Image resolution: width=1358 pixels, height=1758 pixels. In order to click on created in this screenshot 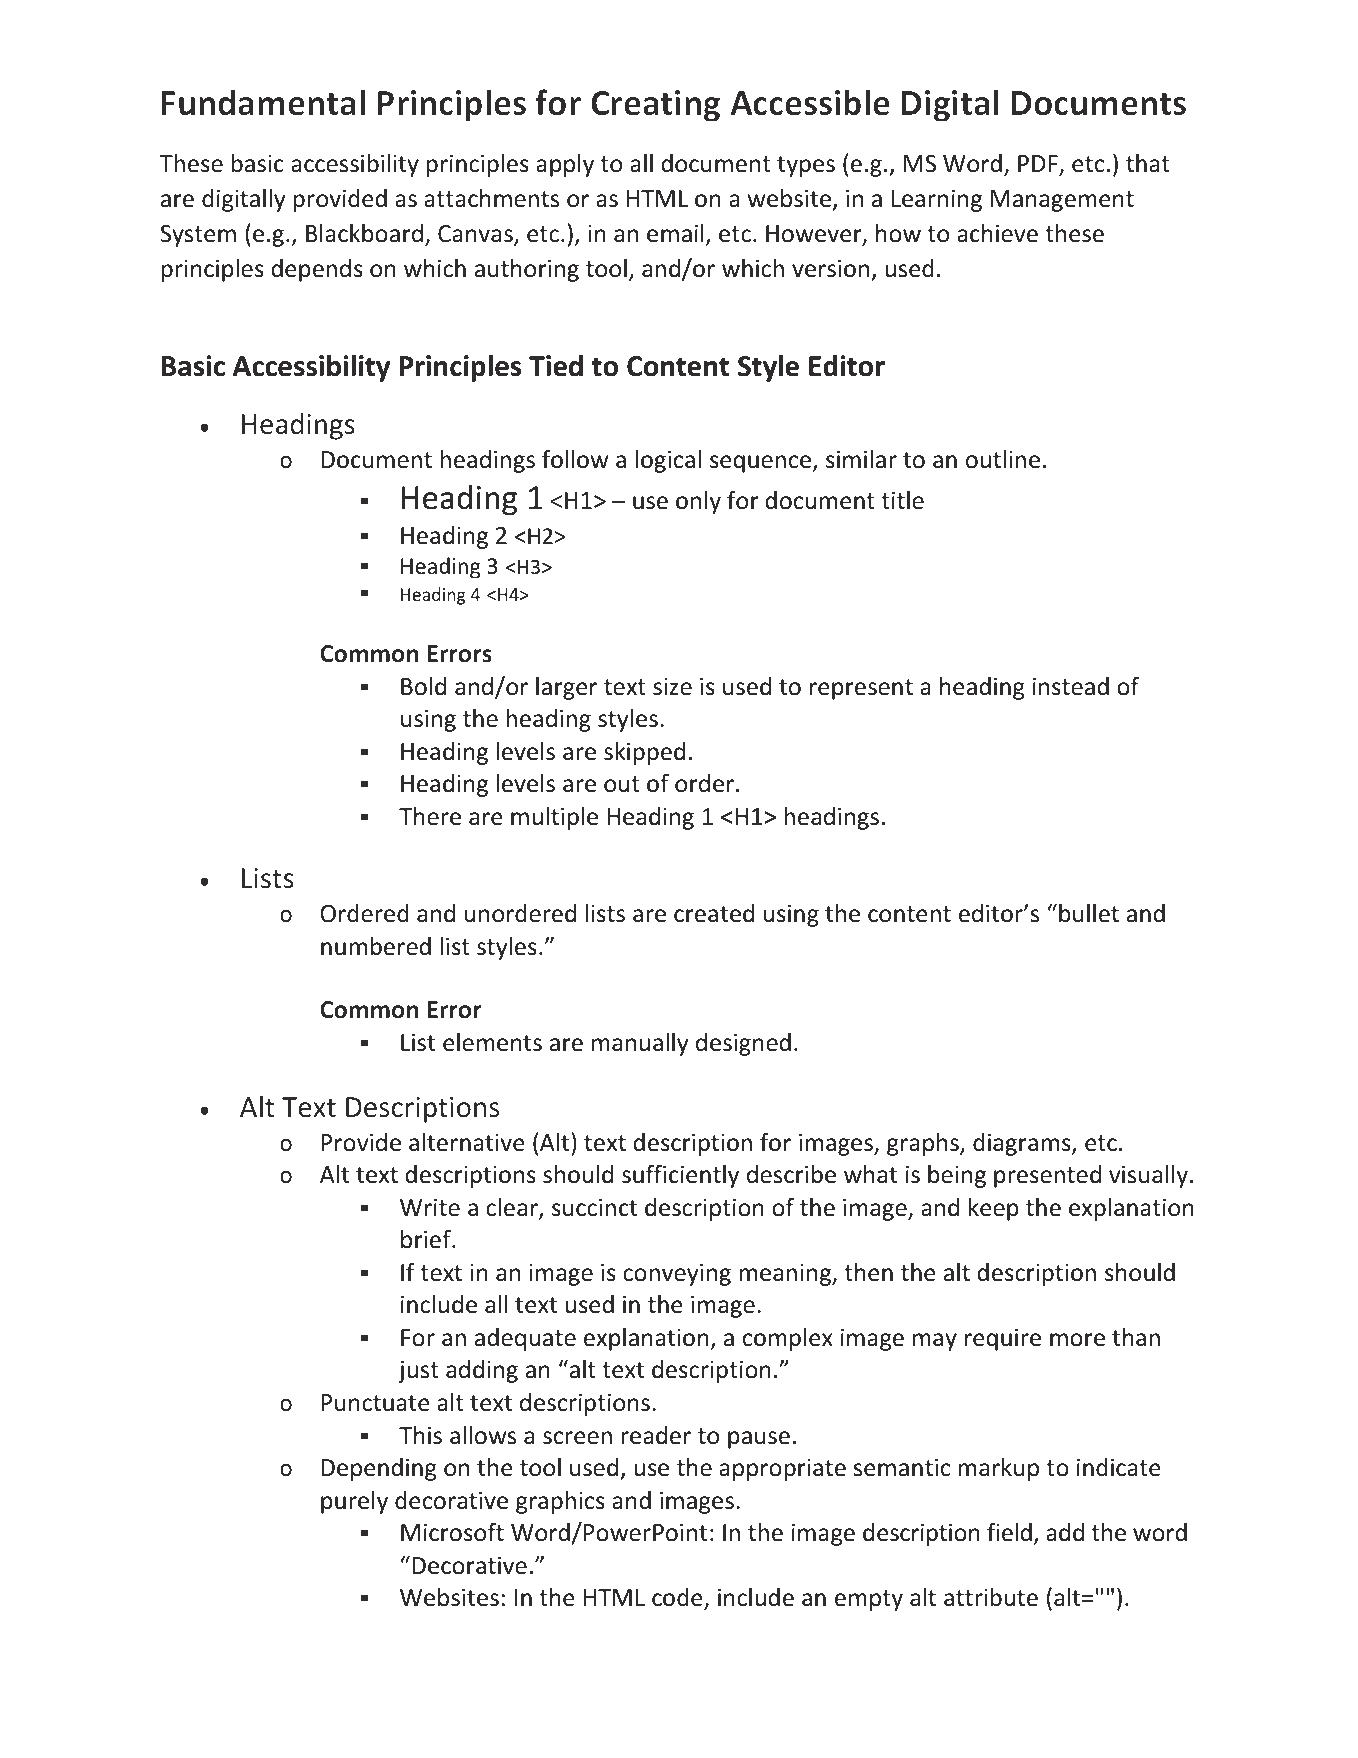, I will do `click(714, 913)`.
